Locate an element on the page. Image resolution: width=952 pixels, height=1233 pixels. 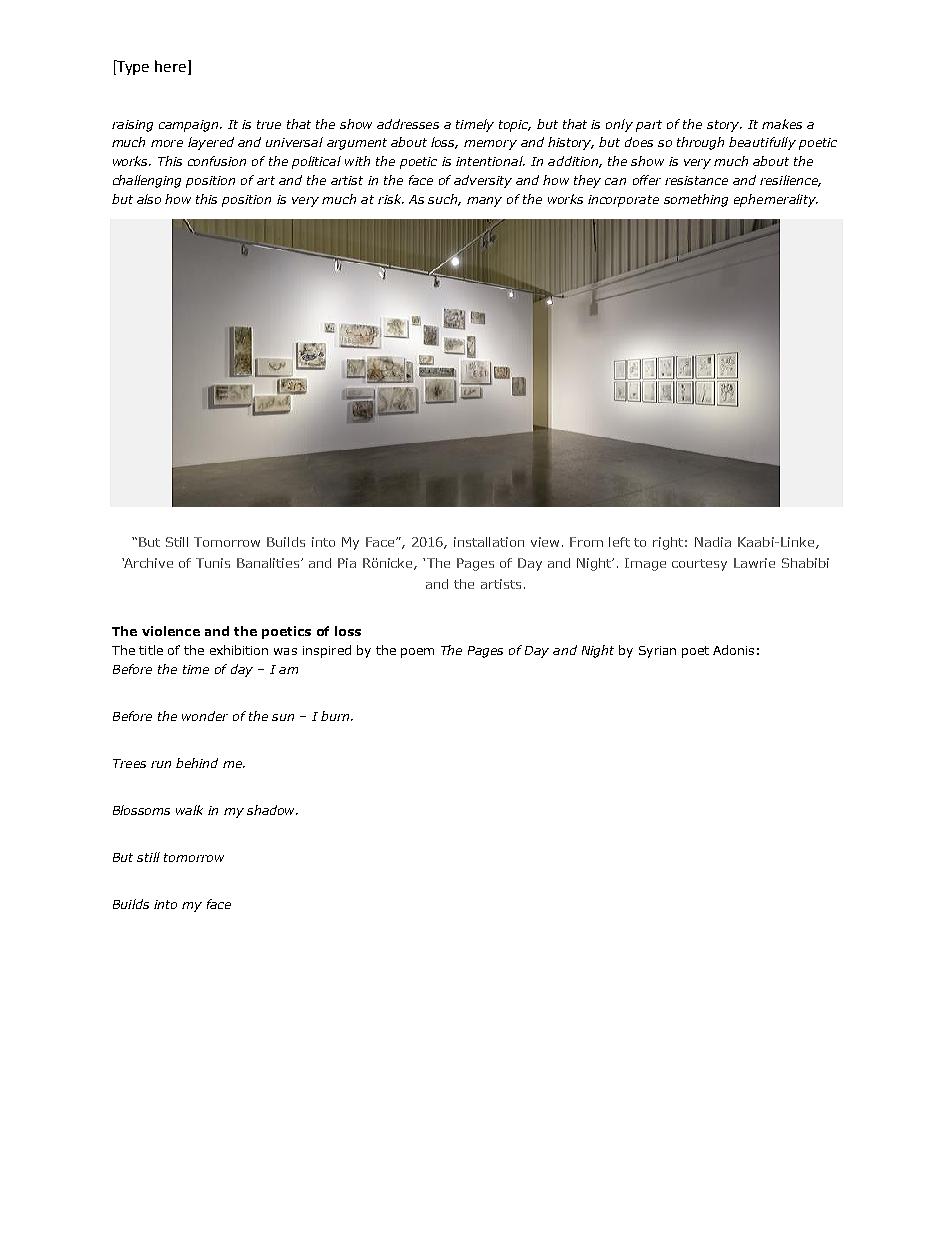
many is located at coordinates (484, 202).
